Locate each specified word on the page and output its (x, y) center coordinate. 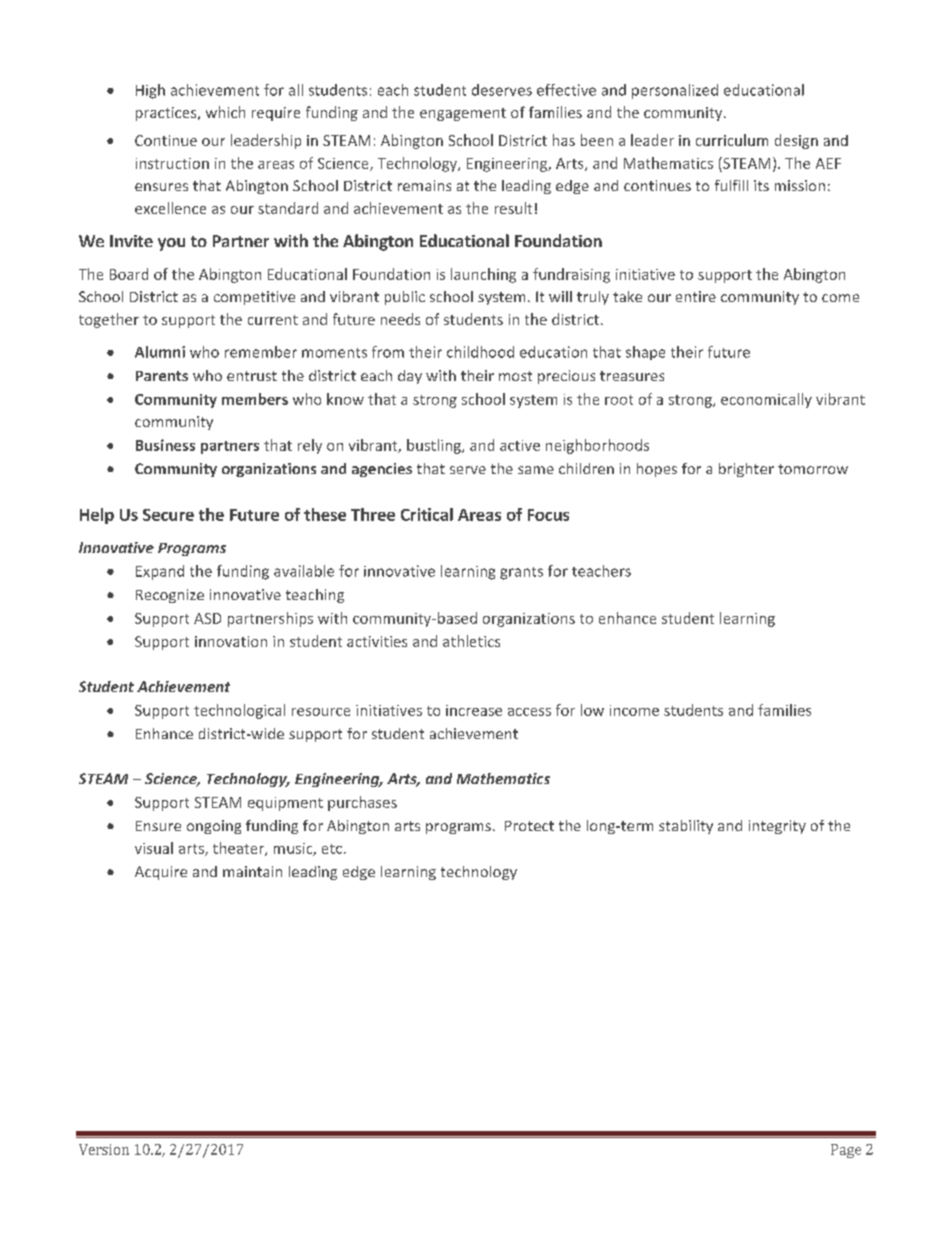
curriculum (732, 140)
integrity (777, 827)
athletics (471, 641)
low (592, 710)
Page (846, 1151)
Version (104, 1149)
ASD (207, 618)
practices (167, 114)
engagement (463, 114)
